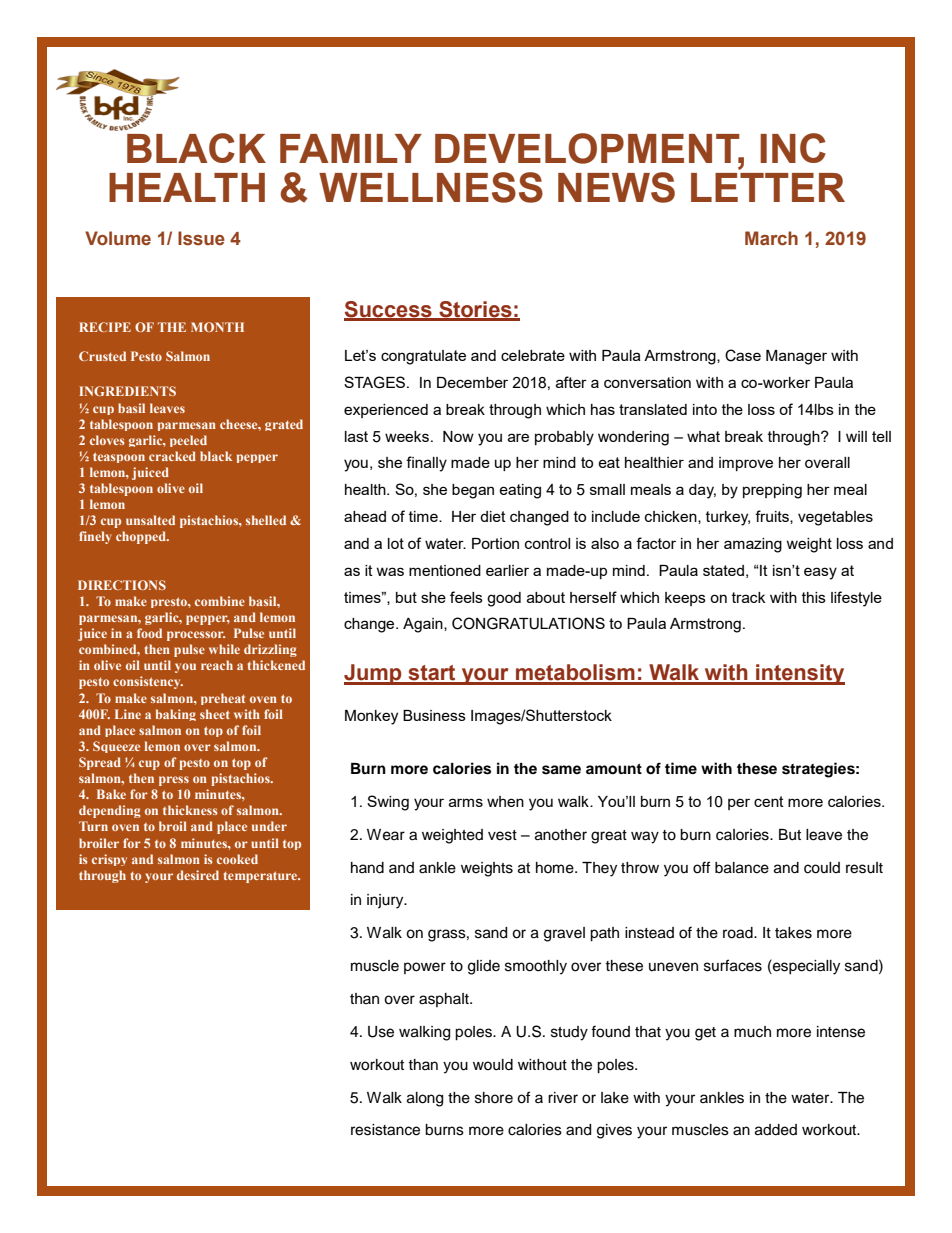 Image resolution: width=952 pixels, height=1233 pixels. Describe the element at coordinates (172, 456) in the page. I see `cracked` at that location.
